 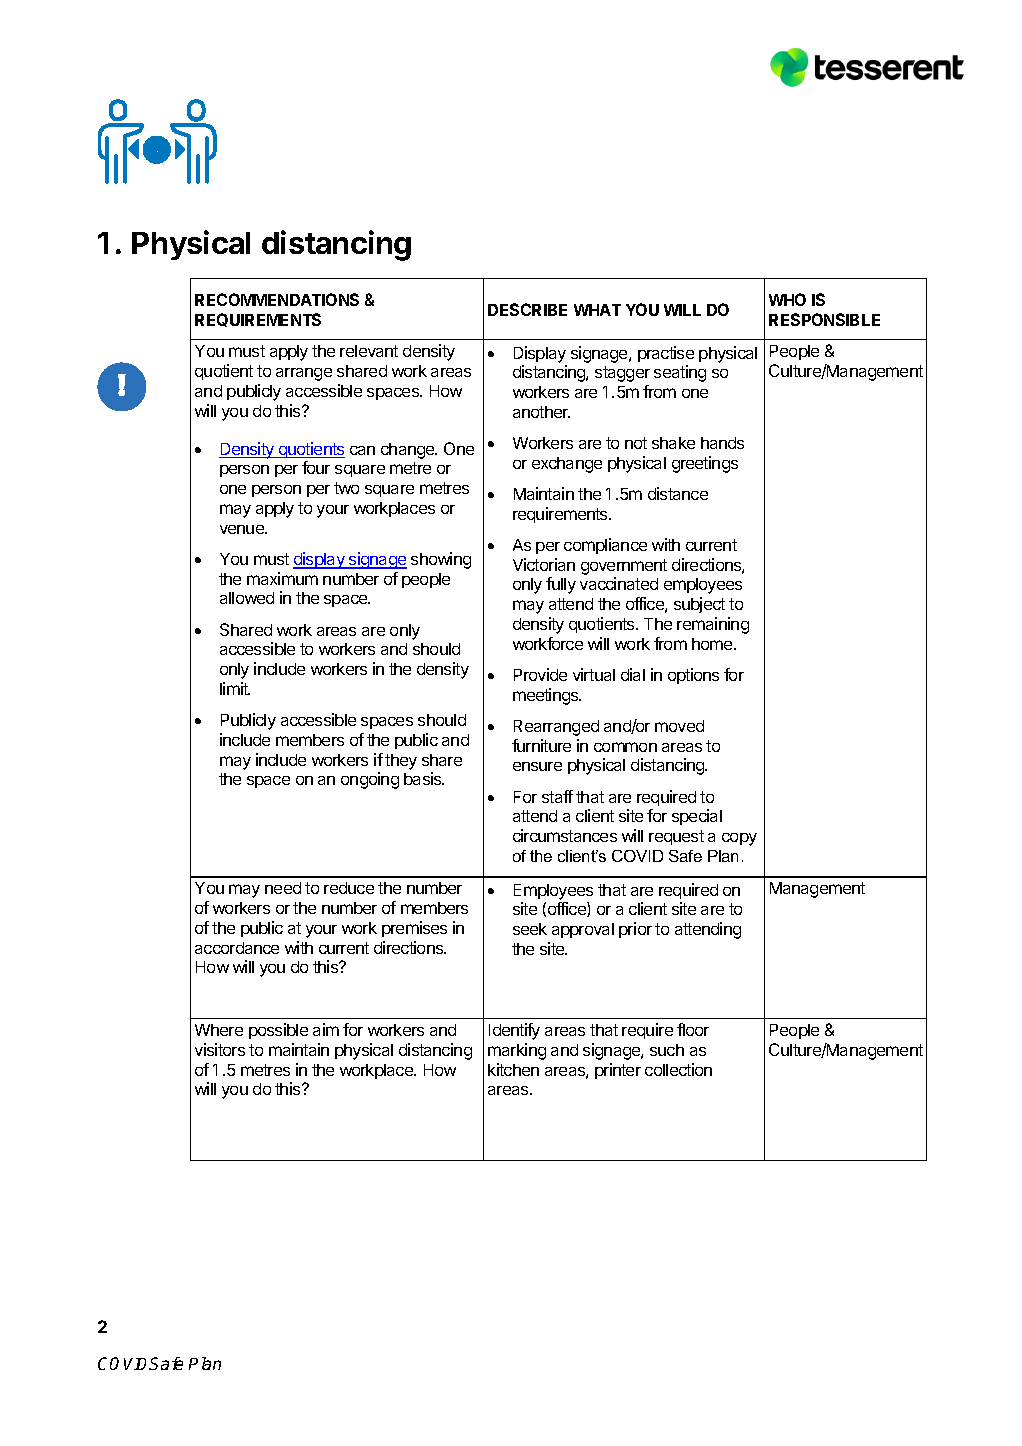 What do you see at coordinates (277, 299) in the screenshot?
I see `RECOMMENDATIONS` at bounding box center [277, 299].
